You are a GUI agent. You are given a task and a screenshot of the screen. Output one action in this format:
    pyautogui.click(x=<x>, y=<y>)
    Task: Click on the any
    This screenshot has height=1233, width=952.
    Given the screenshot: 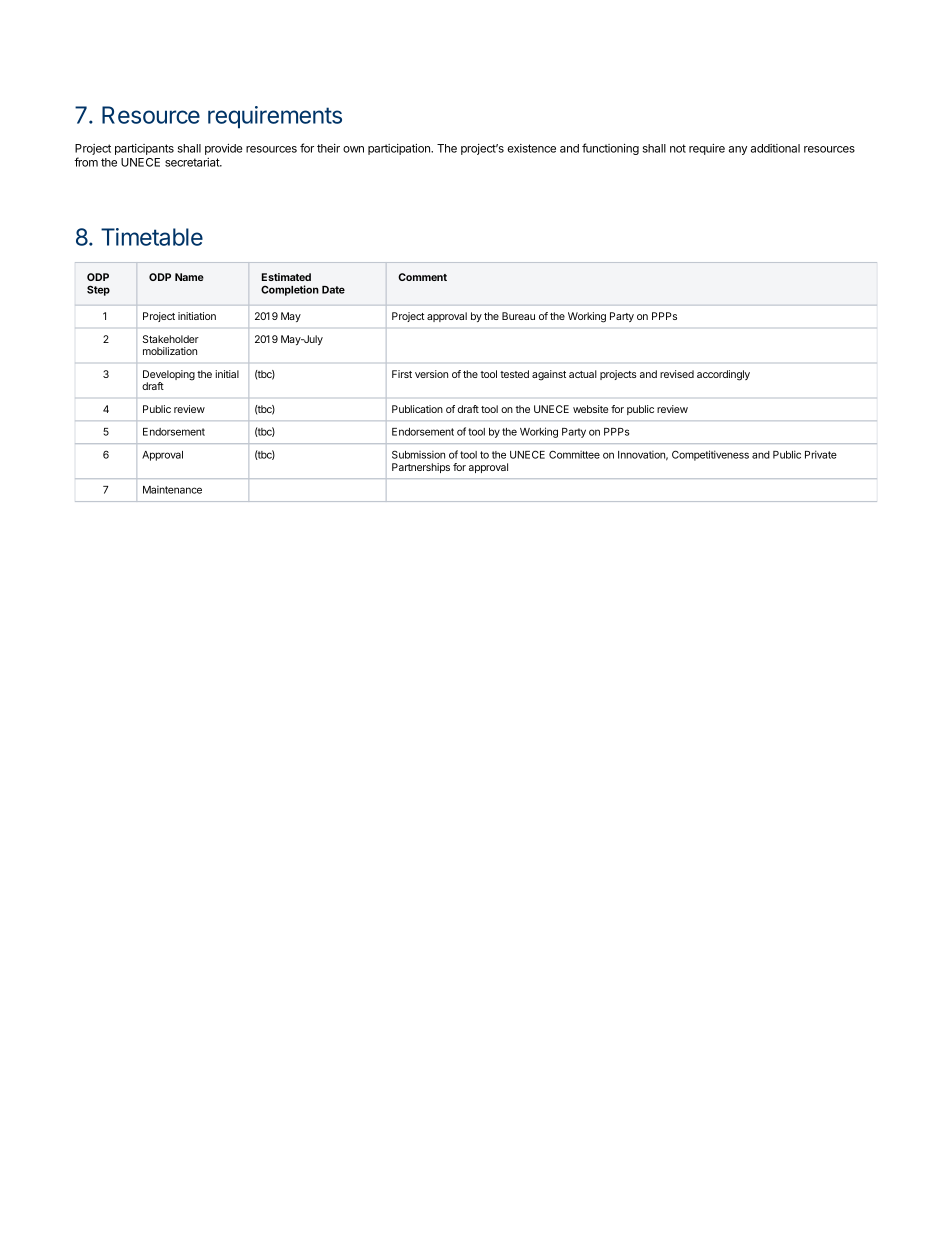 What is the action you would take?
    pyautogui.click(x=738, y=150)
